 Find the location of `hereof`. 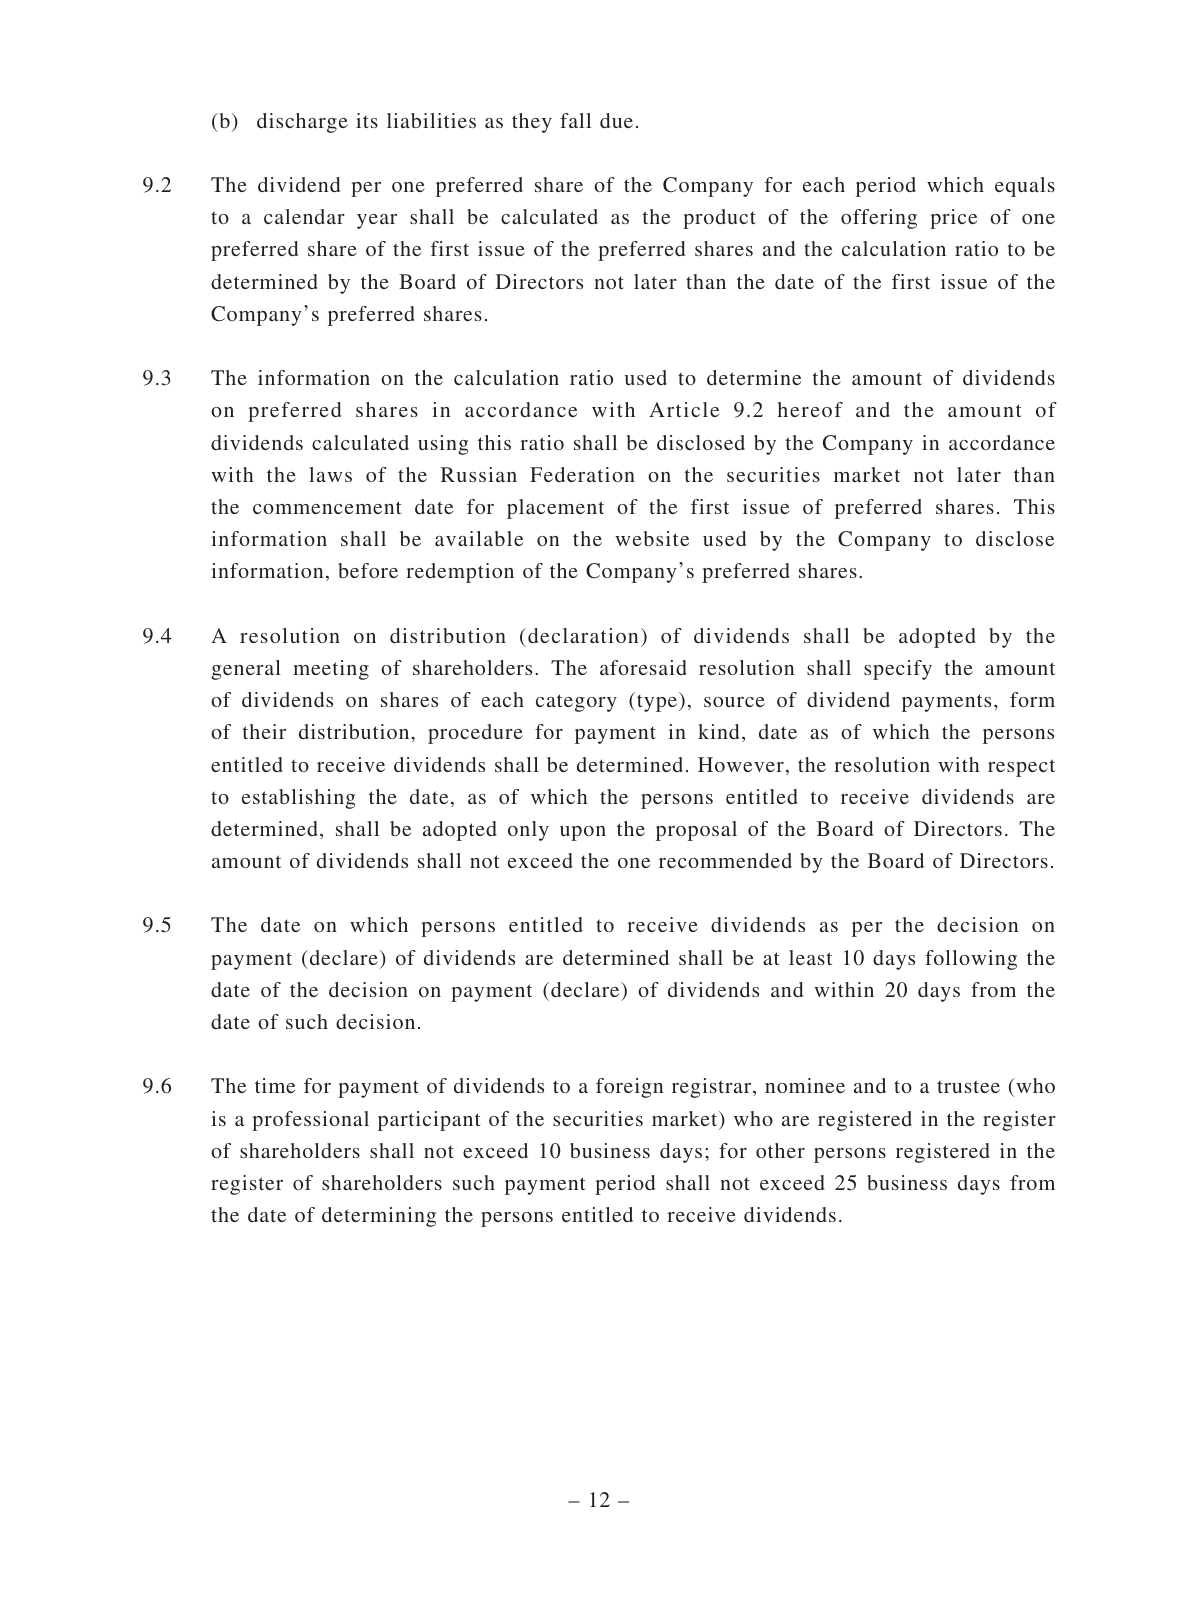

hereof is located at coordinates (810, 409).
